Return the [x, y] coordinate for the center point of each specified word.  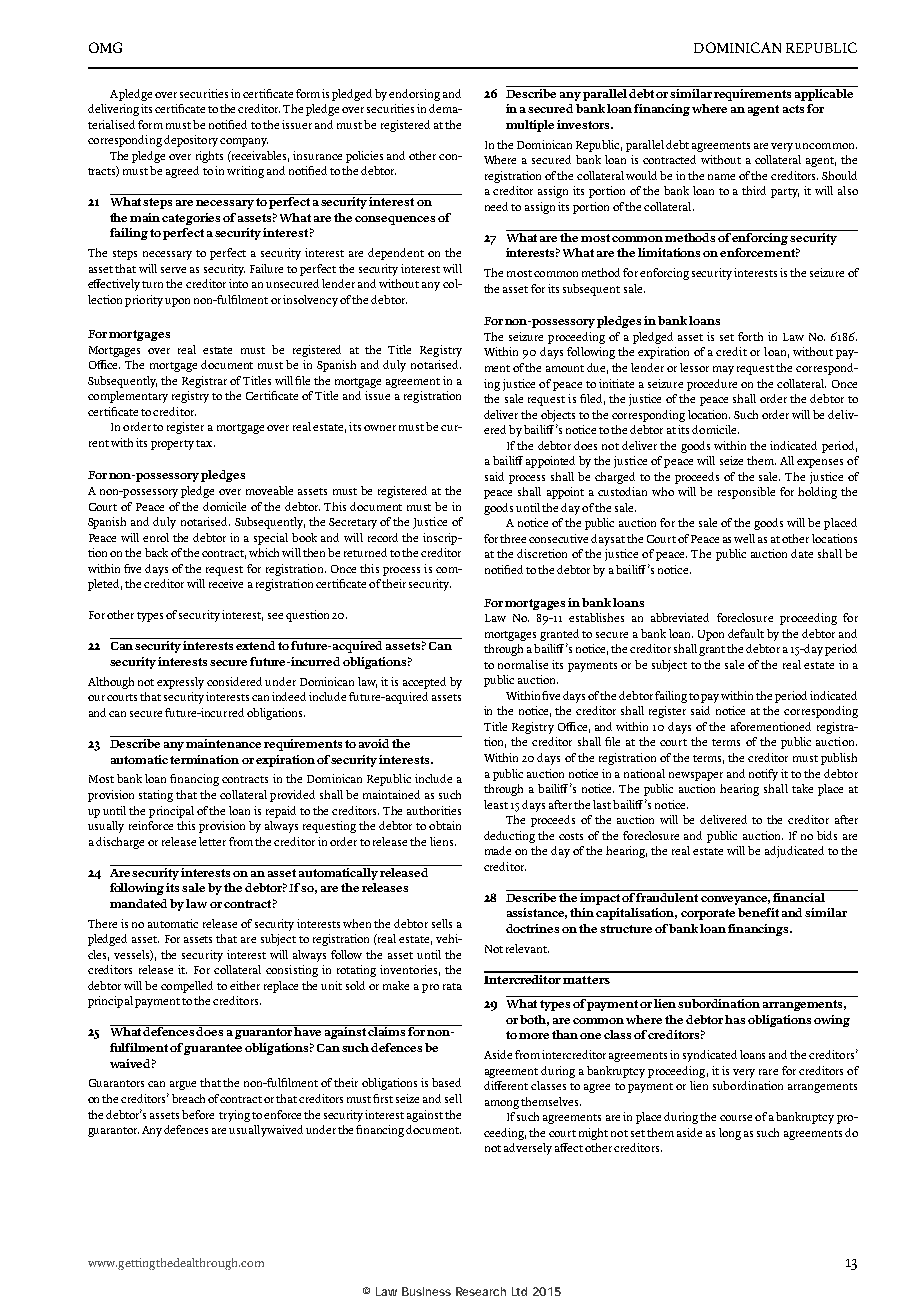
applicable [824, 93]
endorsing [414, 95]
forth [750, 336]
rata [452, 986]
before [198, 1114]
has [735, 1019]
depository [191, 141]
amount [565, 368]
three [513, 538]
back [156, 552]
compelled [187, 987]
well [744, 538]
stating [156, 796]
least [496, 804]
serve [173, 270]
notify [763, 775]
